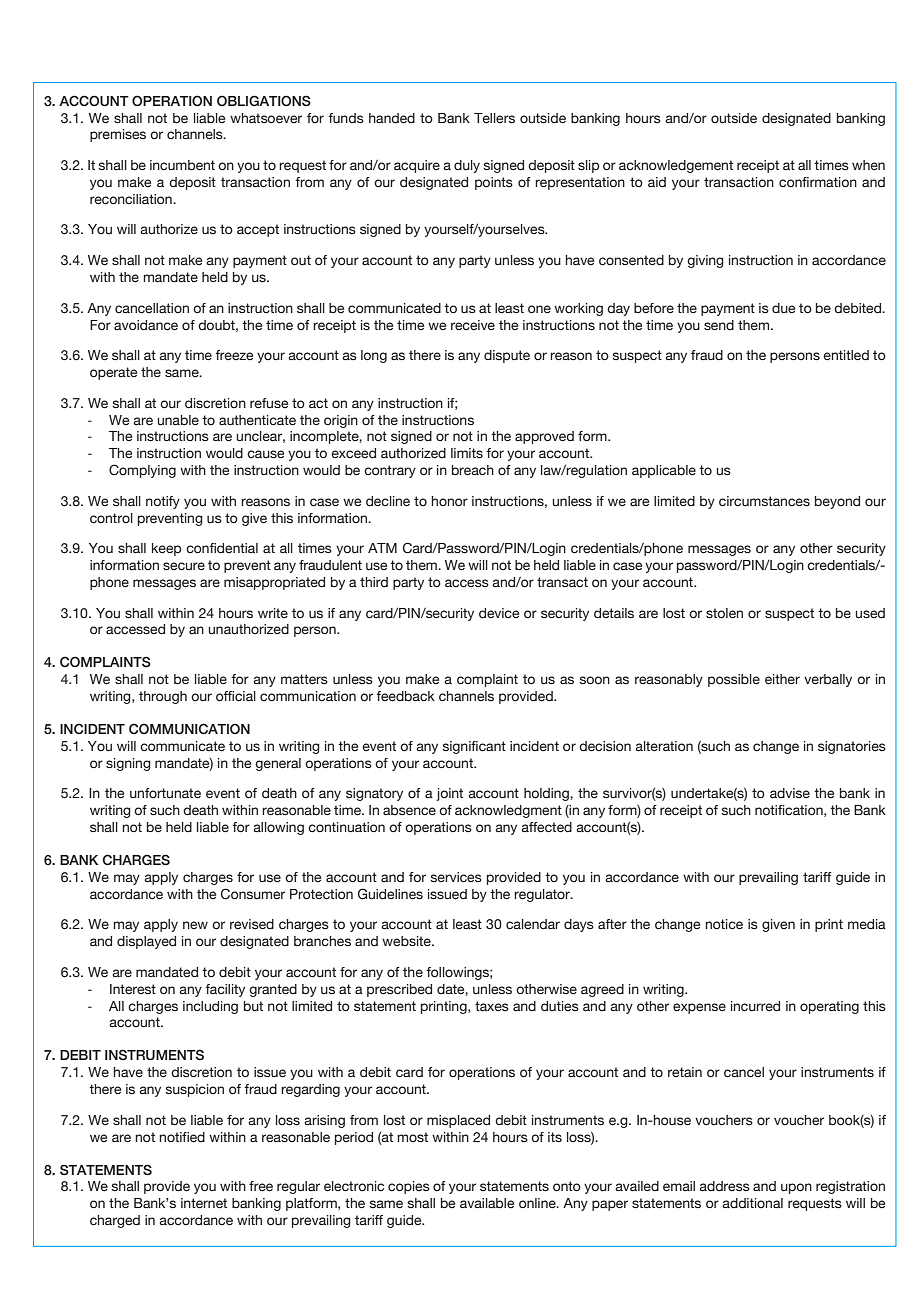 The width and height of the image is (924, 1308). Describe the element at coordinates (204, 1203) in the image. I see `internet` at that location.
